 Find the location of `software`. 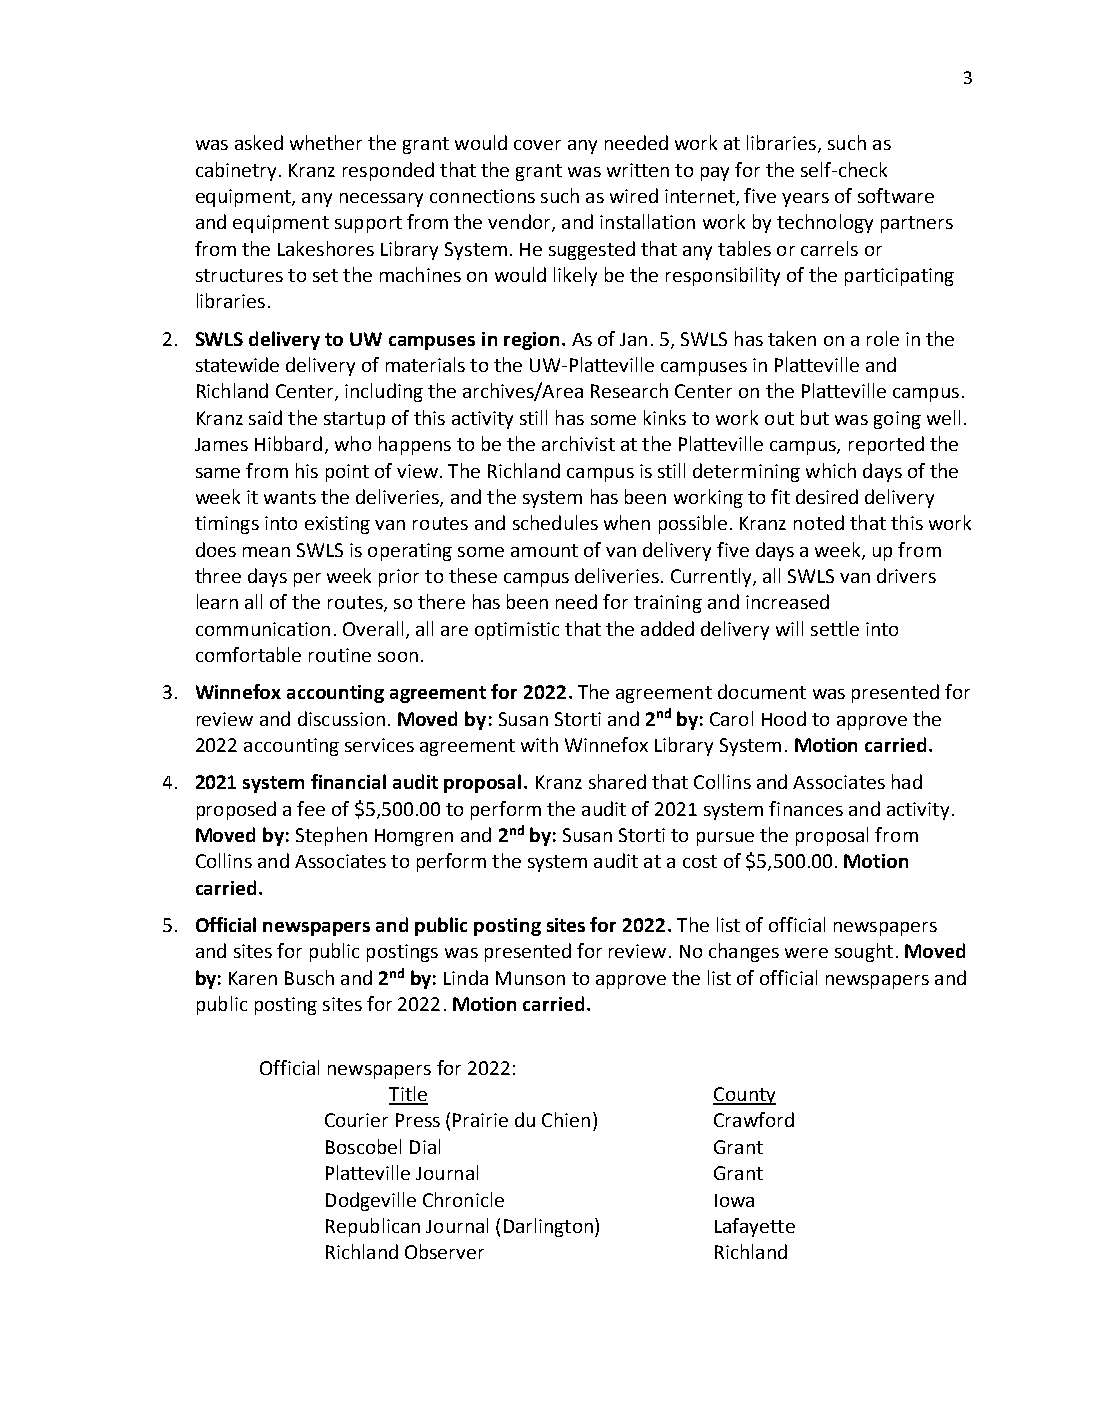

software is located at coordinates (896, 195).
